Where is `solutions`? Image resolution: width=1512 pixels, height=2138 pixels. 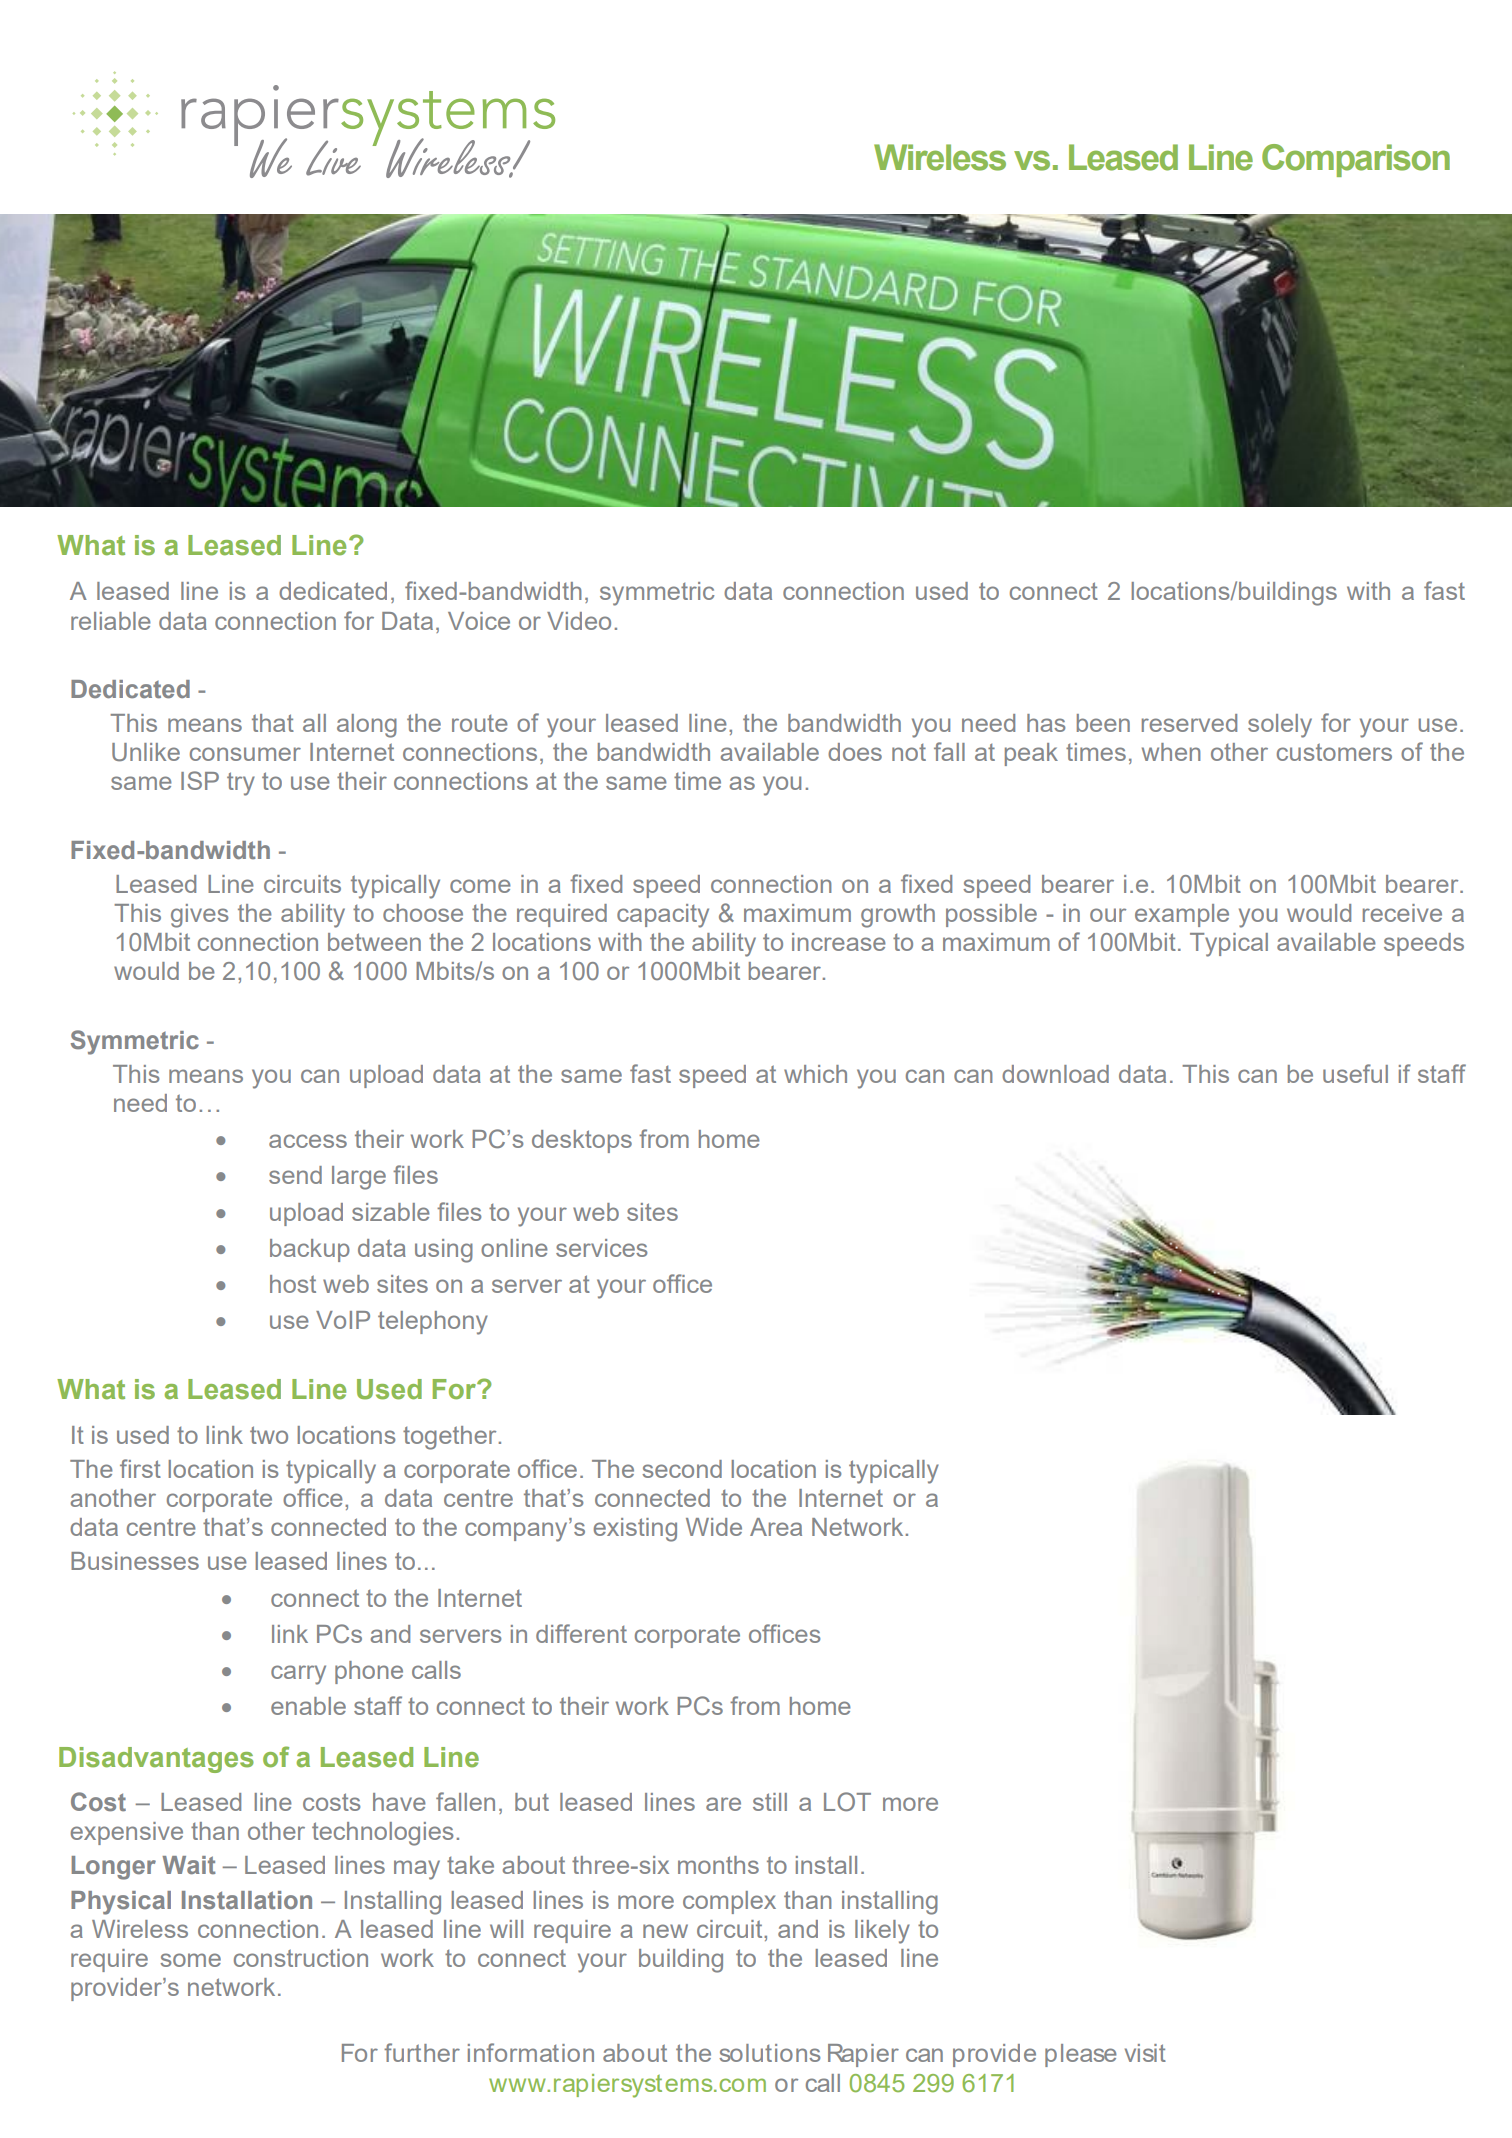
solutions is located at coordinates (769, 2053).
